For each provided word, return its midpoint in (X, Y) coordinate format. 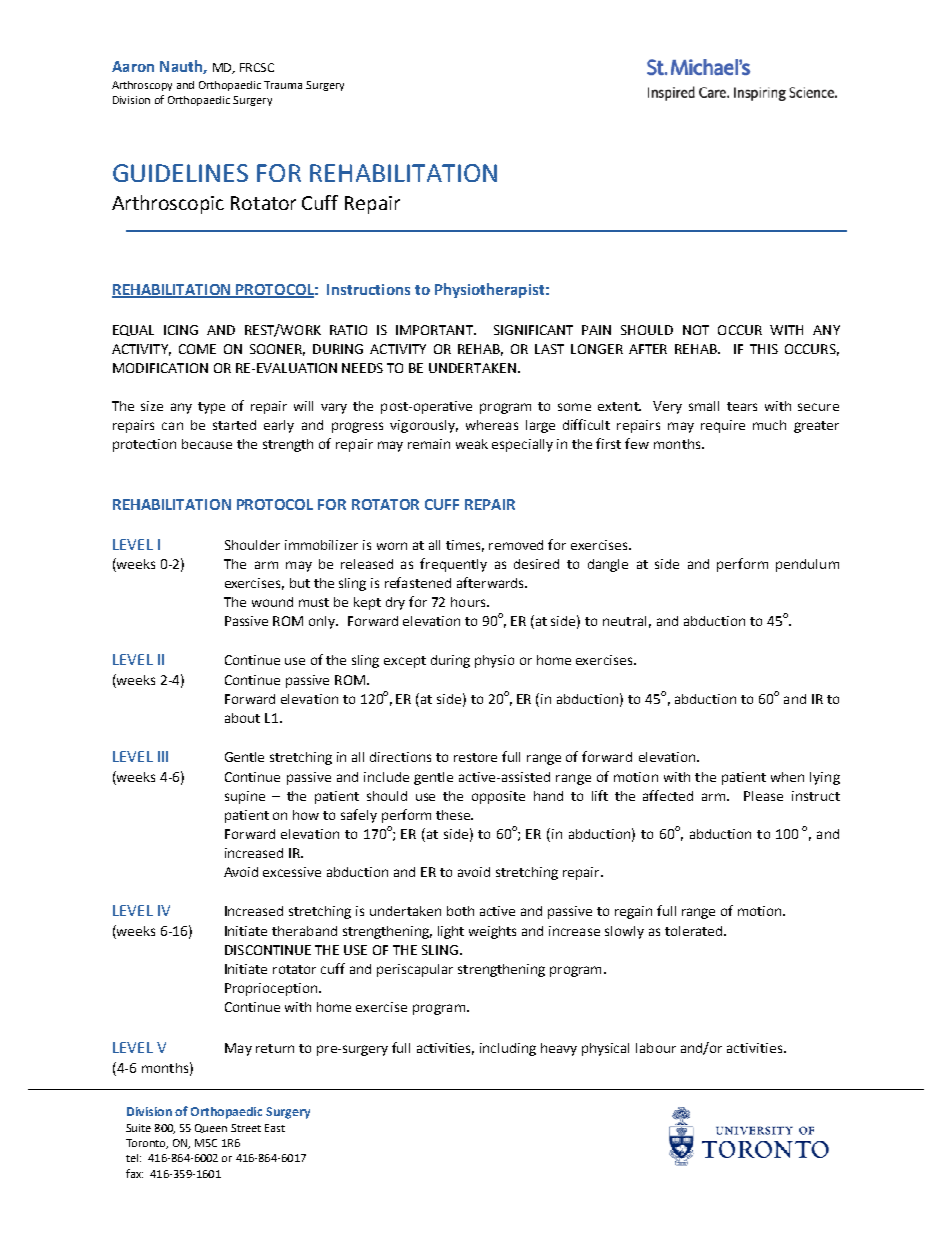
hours (469, 602)
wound (272, 602)
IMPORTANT (436, 330)
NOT (696, 330)
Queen (211, 1128)
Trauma (283, 85)
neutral (624, 621)
